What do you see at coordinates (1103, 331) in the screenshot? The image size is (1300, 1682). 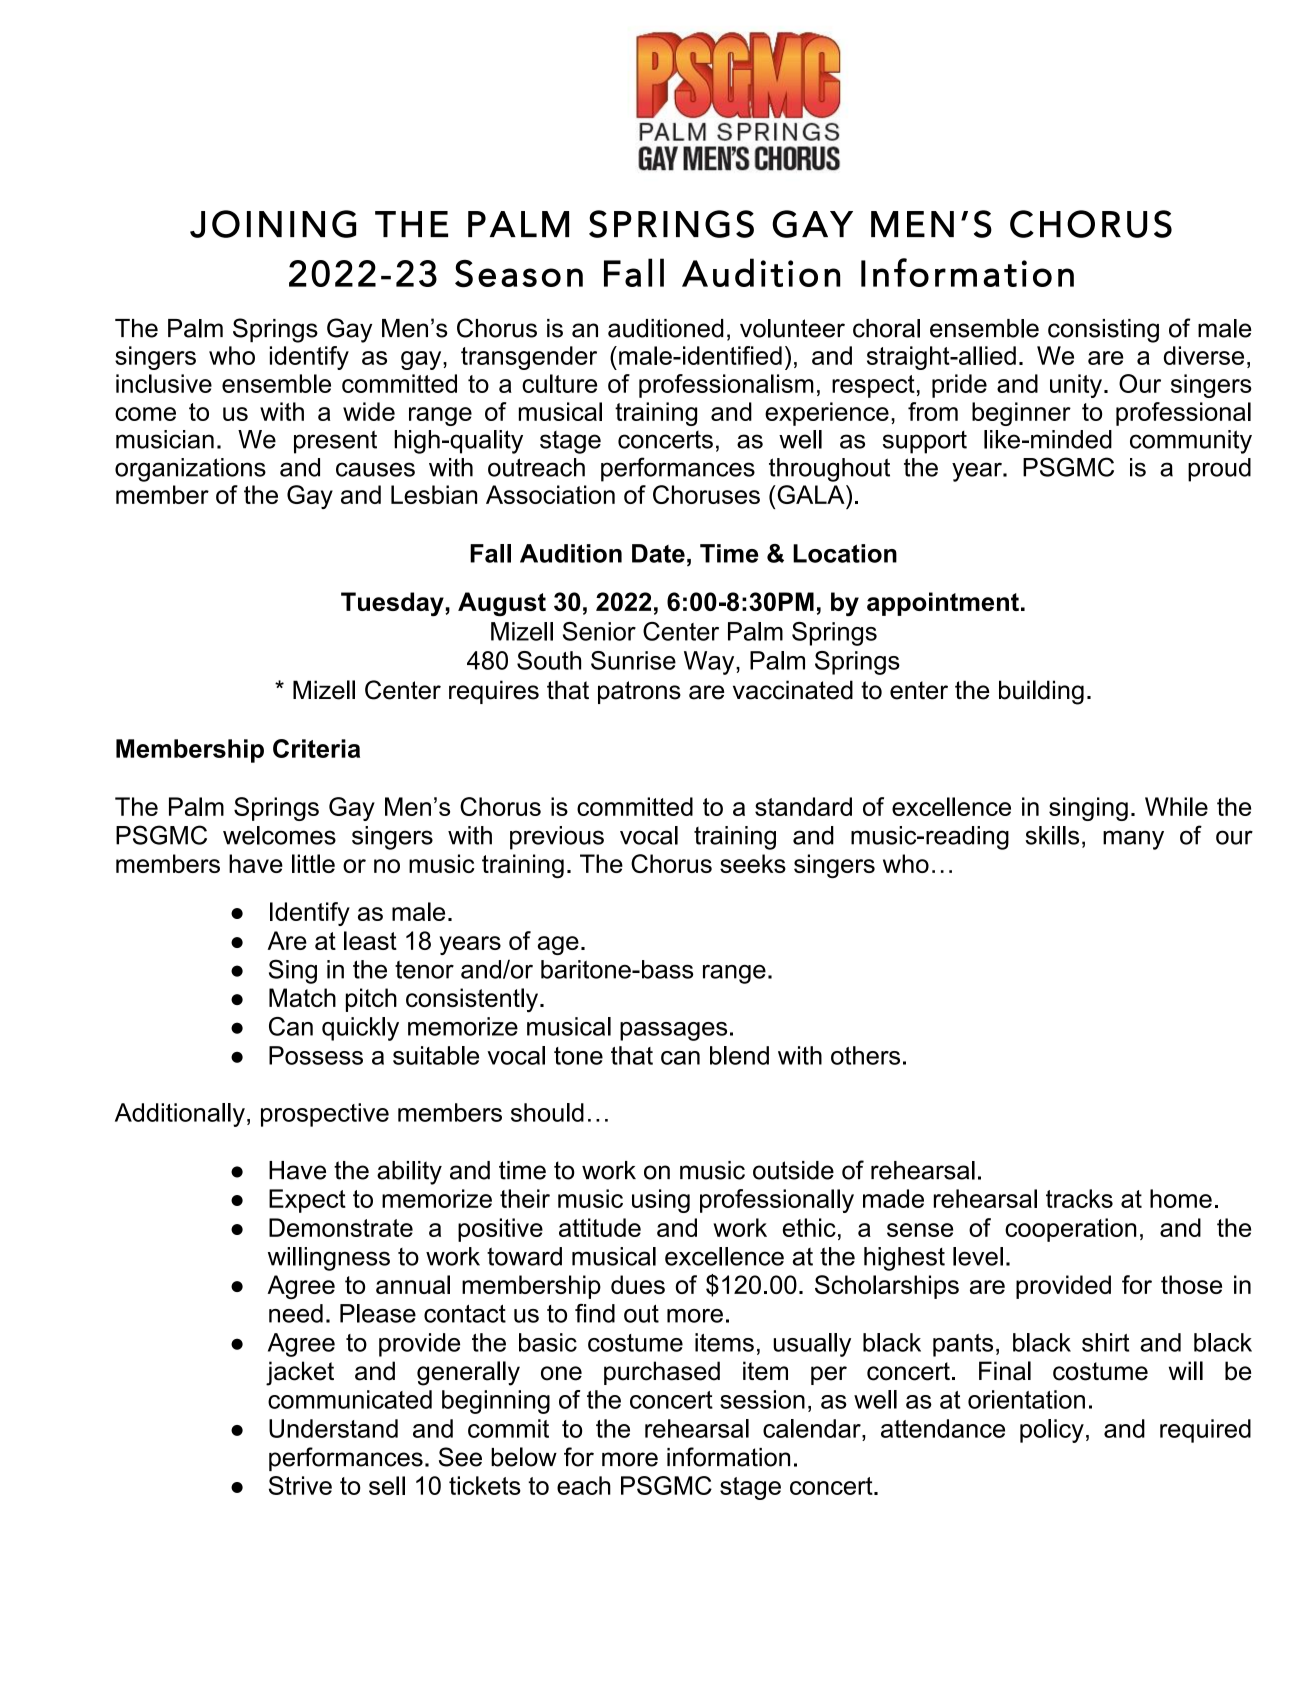 I see `consisting` at bounding box center [1103, 331].
